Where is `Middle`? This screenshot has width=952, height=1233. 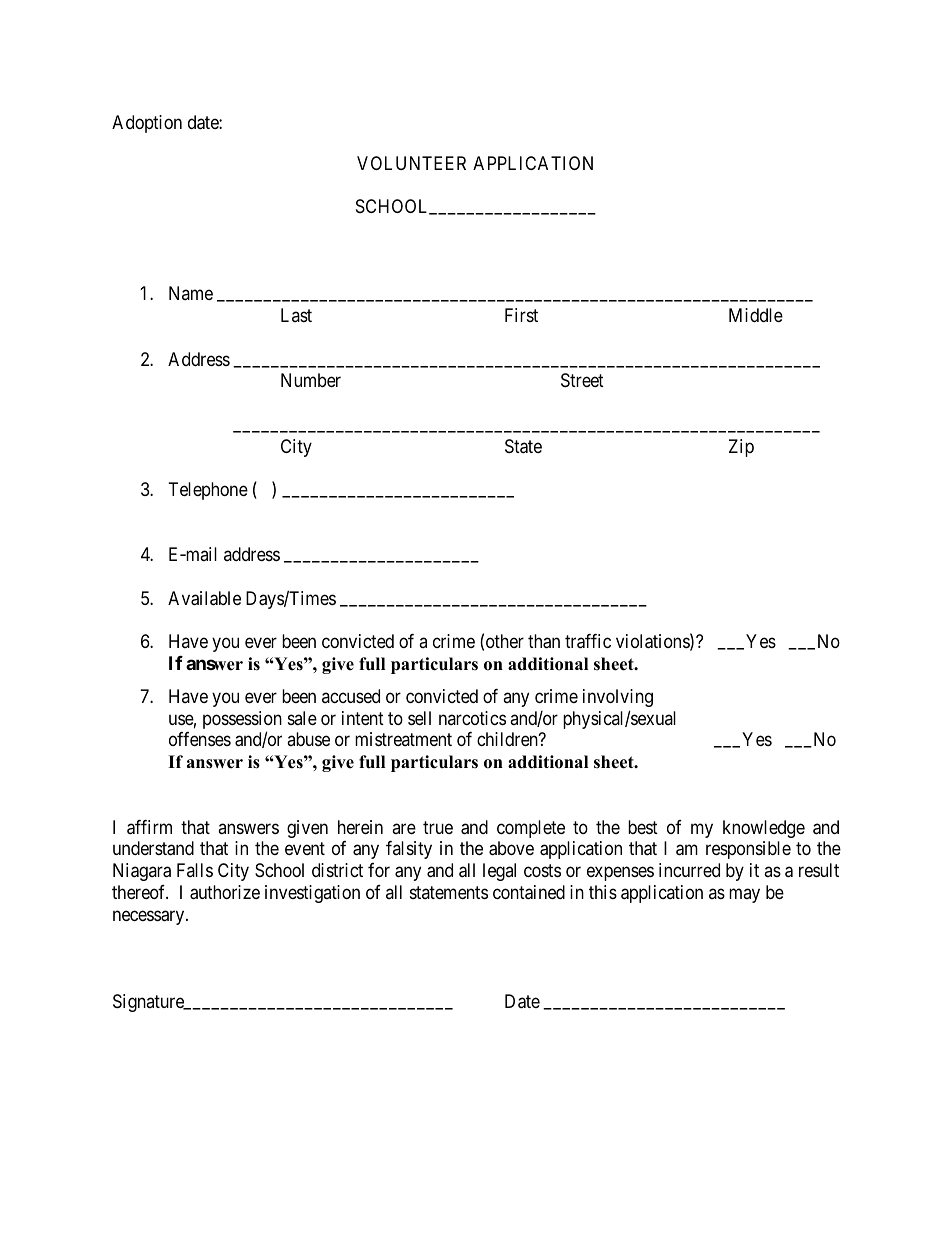
Middle is located at coordinates (756, 315).
